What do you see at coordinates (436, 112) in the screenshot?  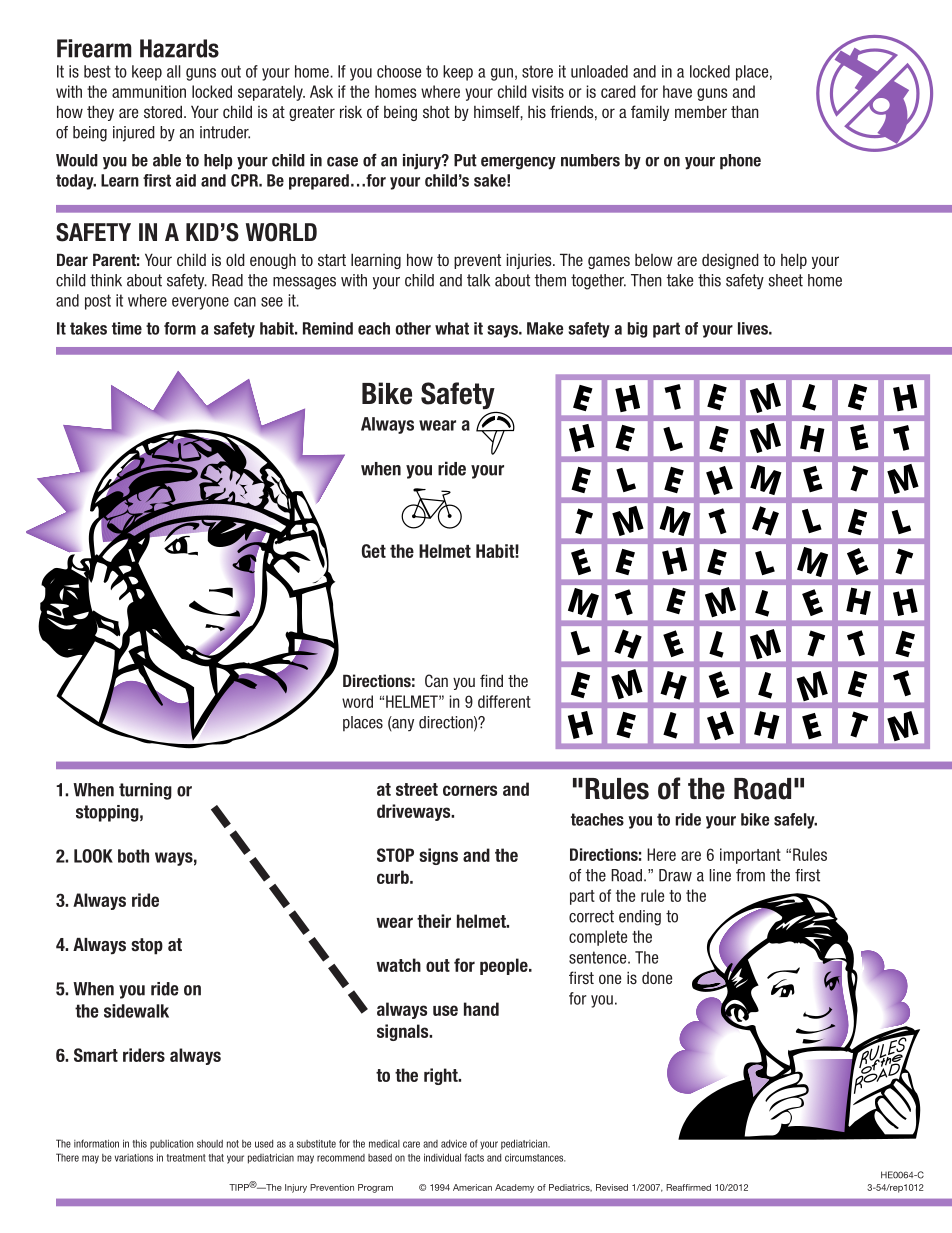 I see `shot` at bounding box center [436, 112].
